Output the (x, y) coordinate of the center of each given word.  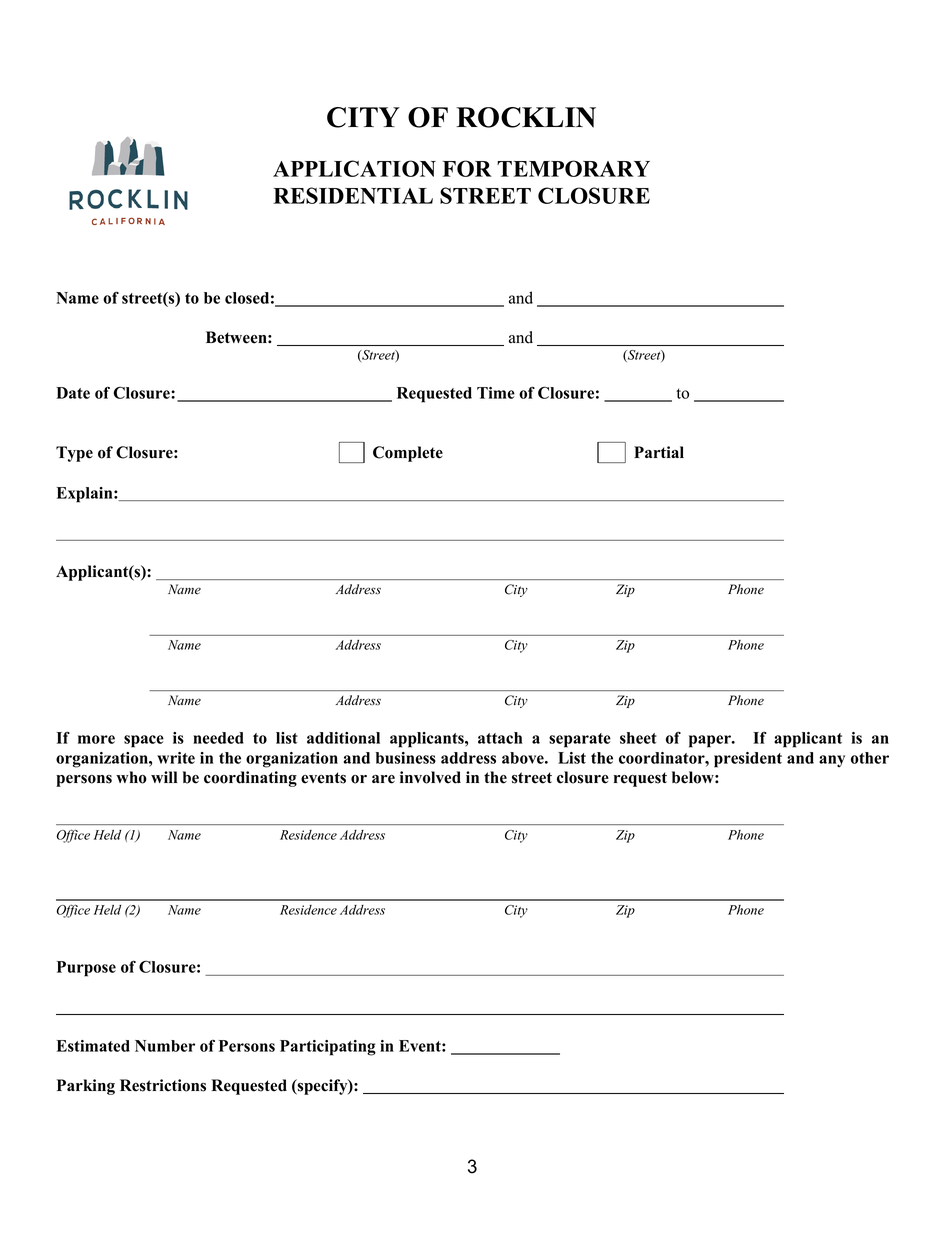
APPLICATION (354, 168)
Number (165, 1046)
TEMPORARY (573, 168)
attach (500, 738)
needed (218, 738)
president (748, 760)
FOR (467, 168)
